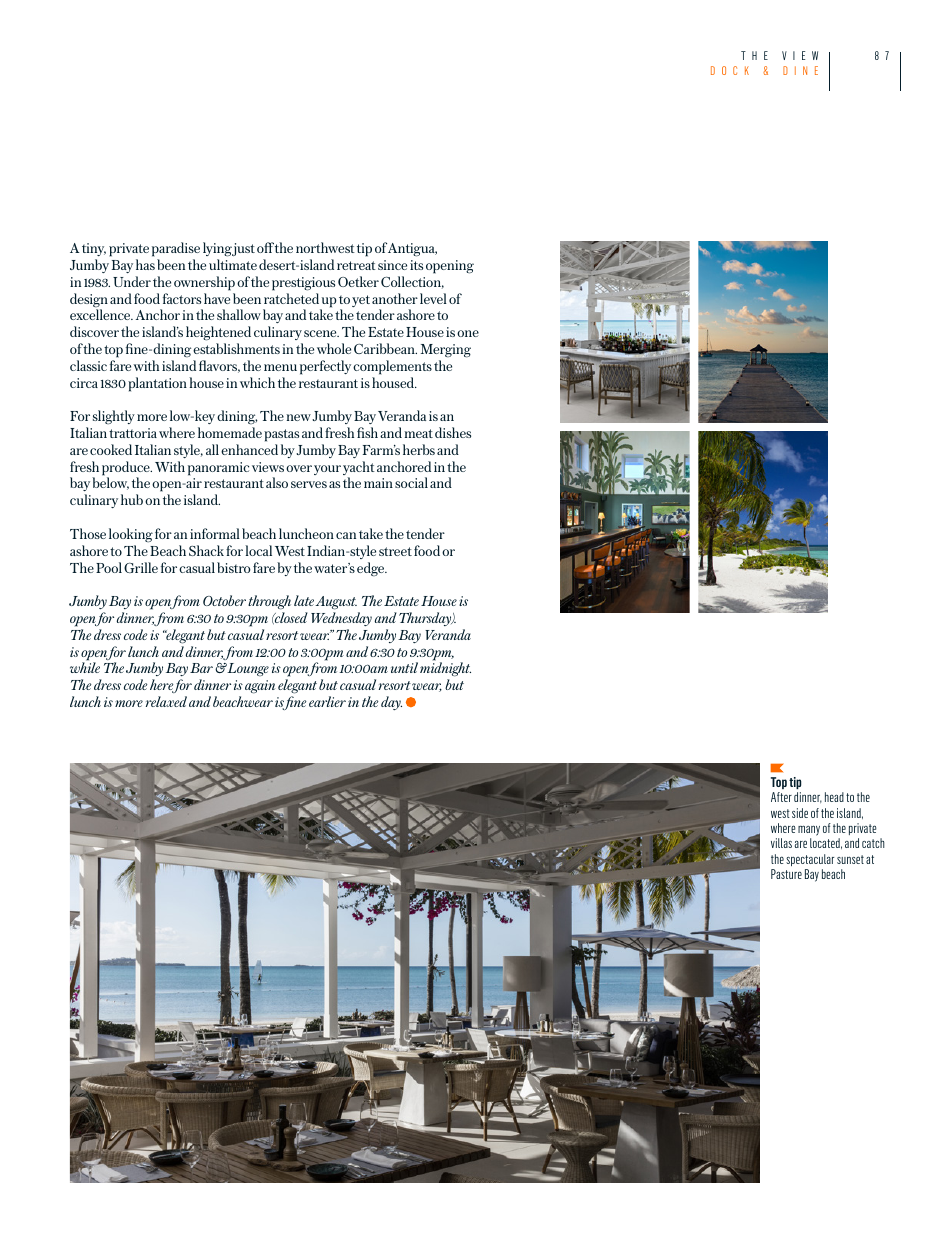 This screenshot has width=952, height=1234. Describe the element at coordinates (781, 843) in the screenshot. I see `villas` at that location.
